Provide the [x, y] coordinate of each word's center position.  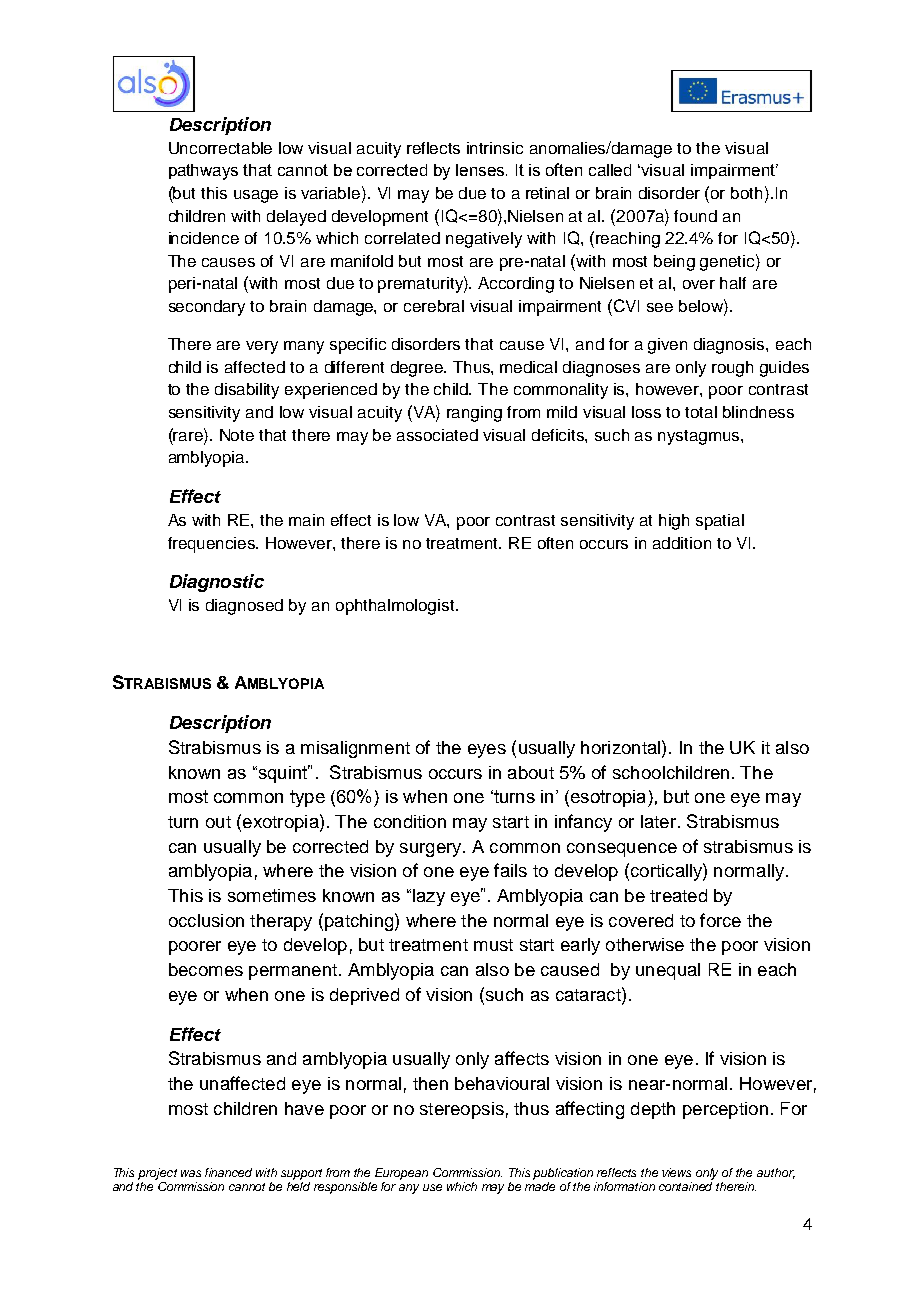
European [401, 1174]
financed [228, 1172]
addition [682, 543]
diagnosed [244, 607]
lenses [481, 170]
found [695, 216]
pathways [203, 172]
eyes [487, 751]
